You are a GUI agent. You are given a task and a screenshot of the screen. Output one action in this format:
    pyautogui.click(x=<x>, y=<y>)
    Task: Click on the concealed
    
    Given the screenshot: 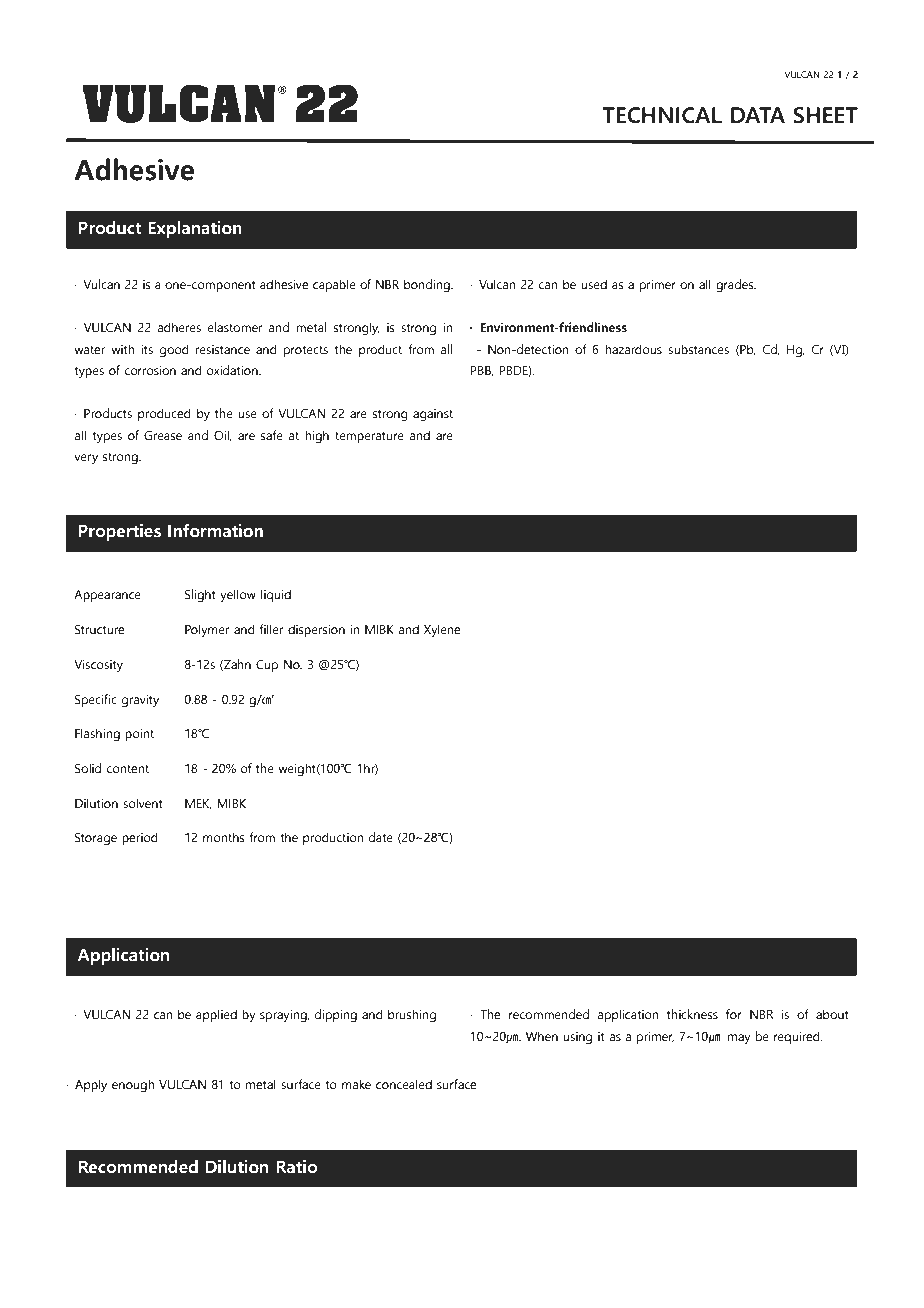 What is the action you would take?
    pyautogui.click(x=404, y=1084)
